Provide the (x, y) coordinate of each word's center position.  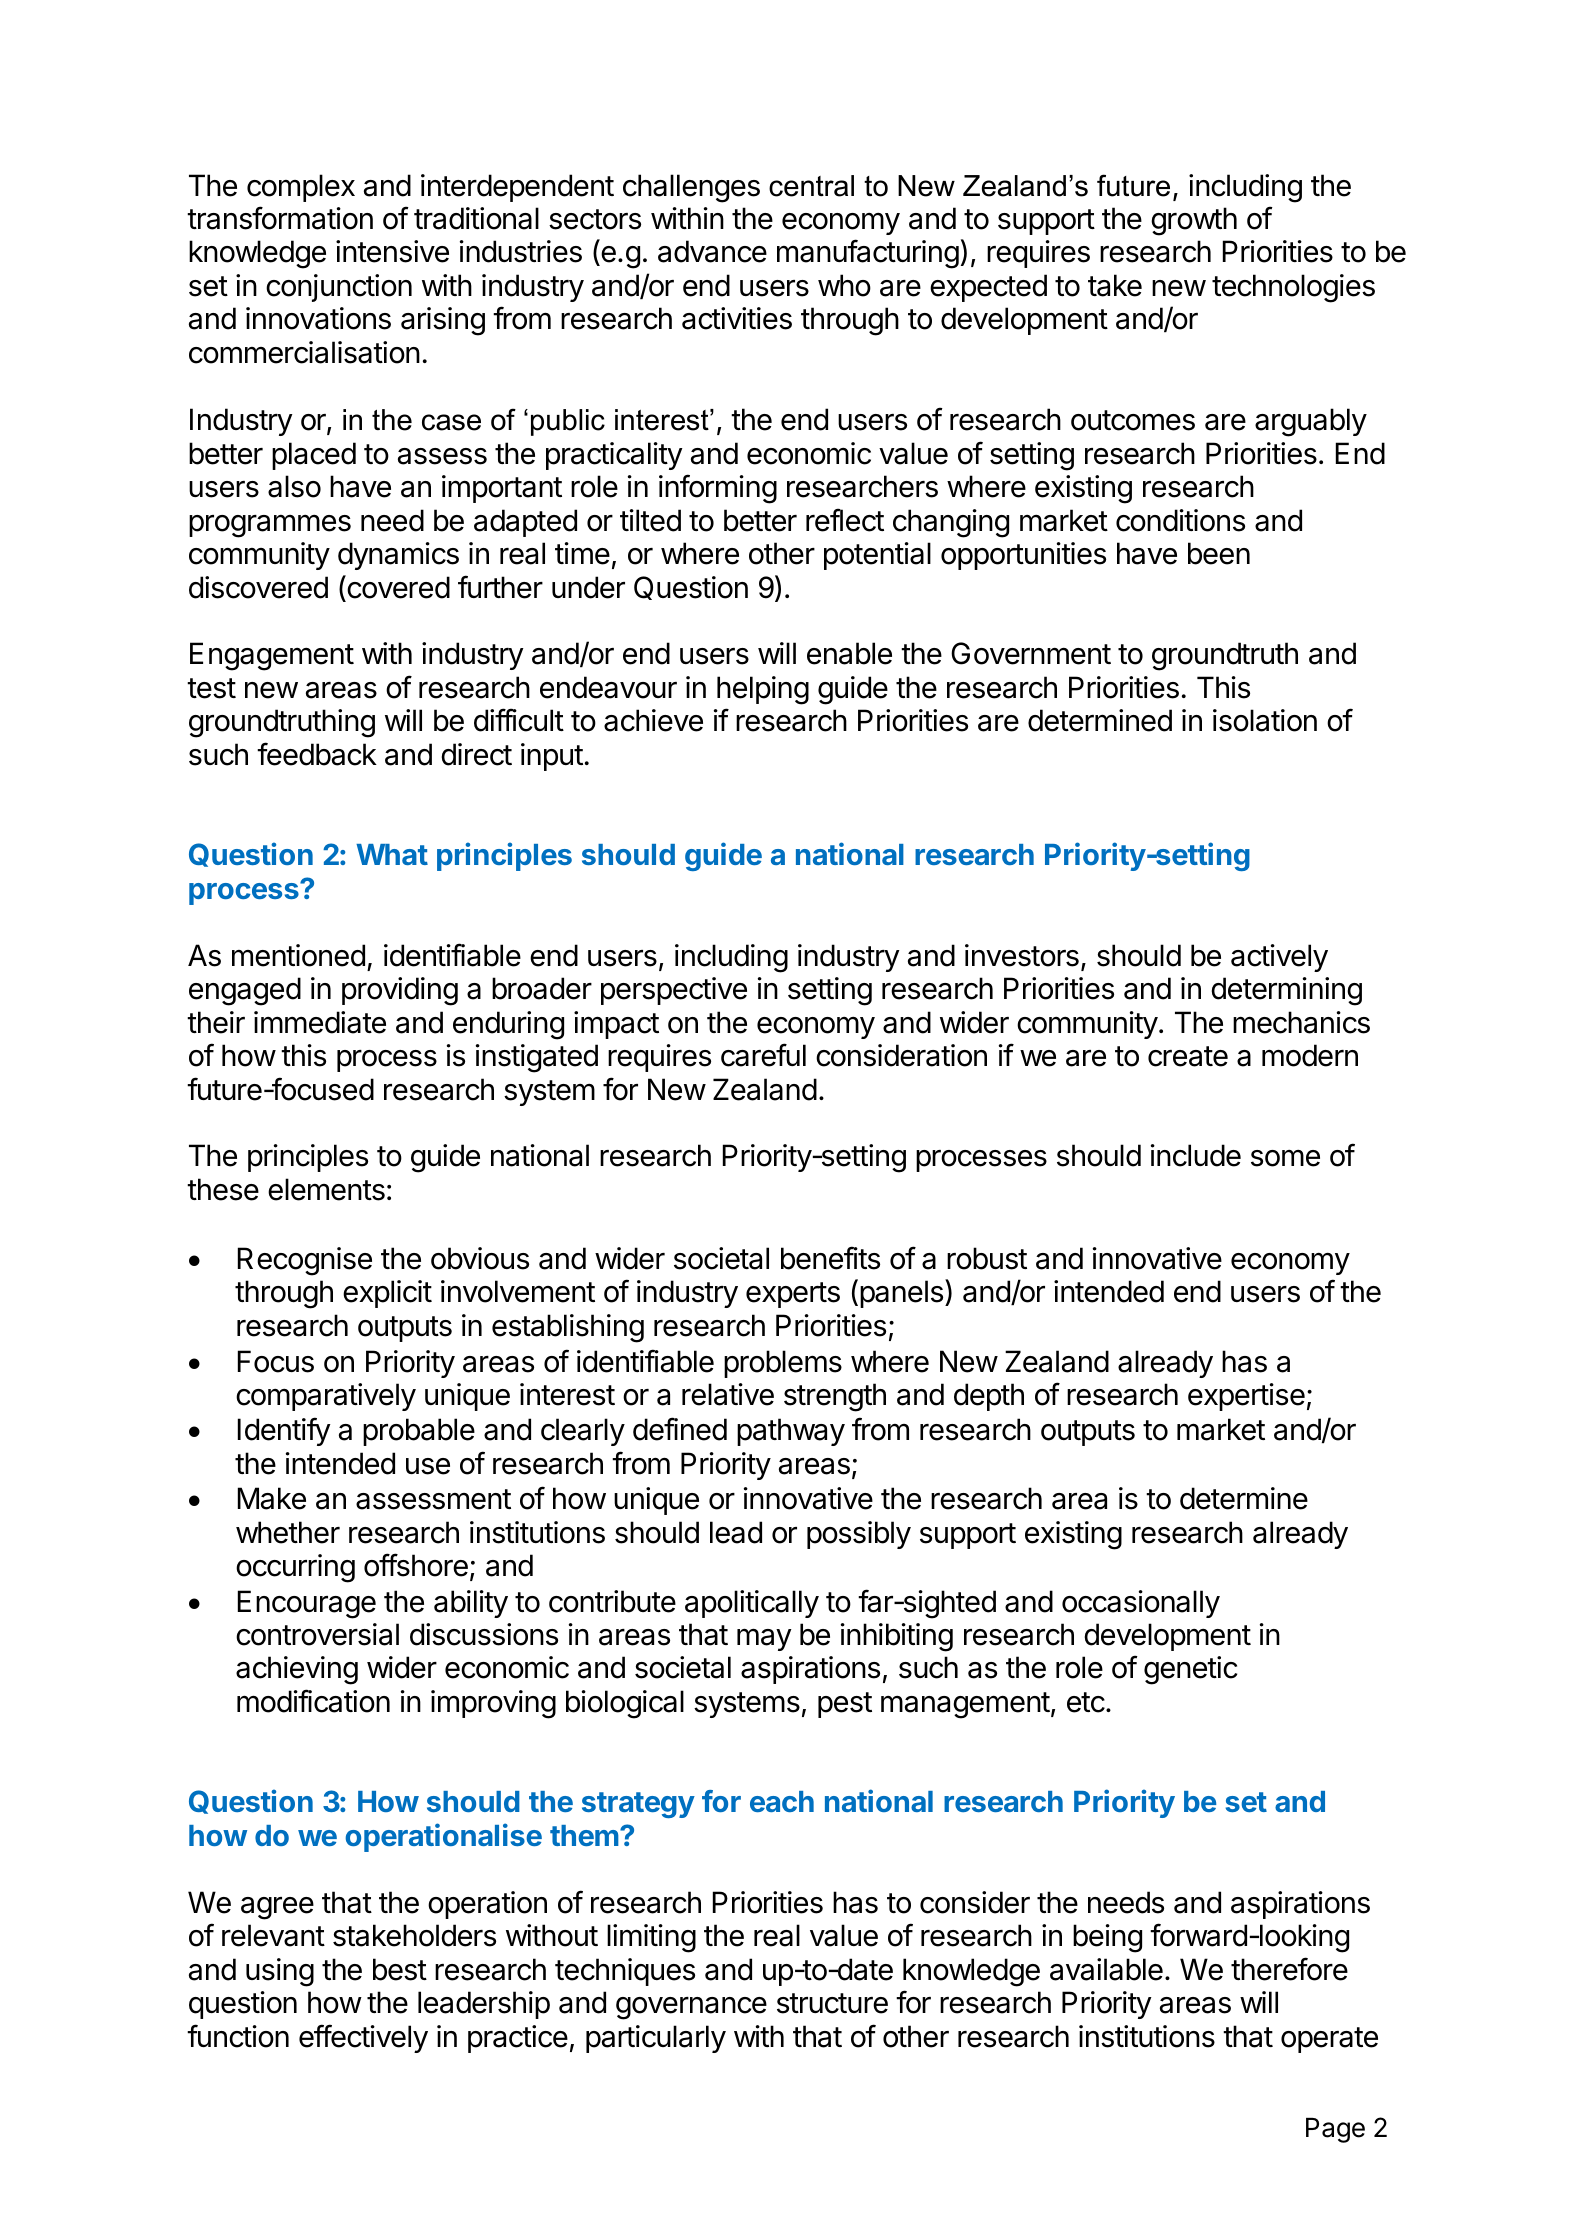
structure (832, 2003)
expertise (1246, 1397)
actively (1279, 958)
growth (1194, 221)
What (392, 854)
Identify (284, 1431)
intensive (392, 251)
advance (712, 251)
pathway (791, 1432)
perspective (674, 991)
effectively (363, 2038)
